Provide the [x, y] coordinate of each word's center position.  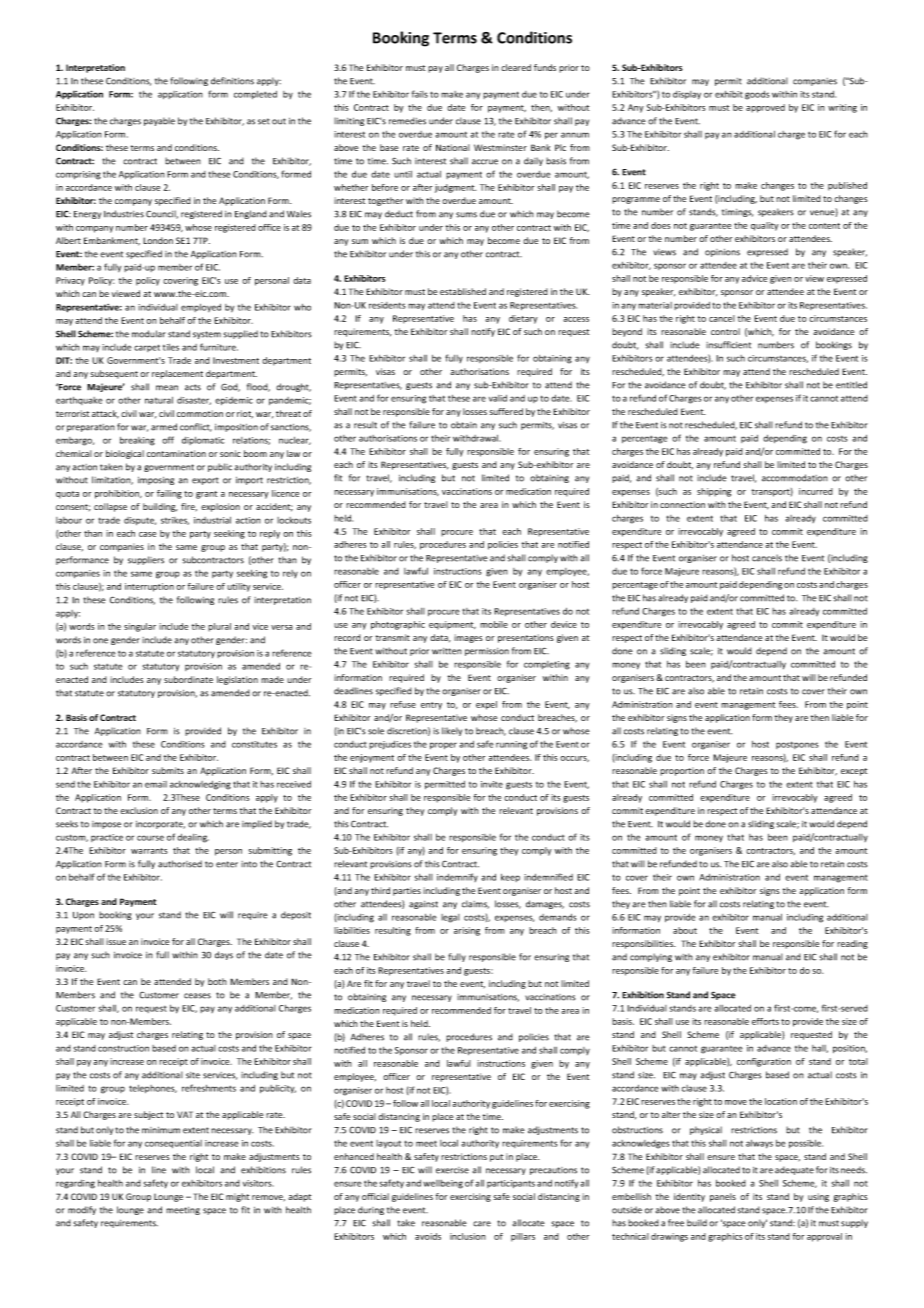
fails [420, 94]
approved [765, 108]
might [237, 1197]
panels [723, 1197]
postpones [797, 745]
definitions [232, 81]
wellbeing [443, 1184]
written [447, 651]
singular [140, 627]
